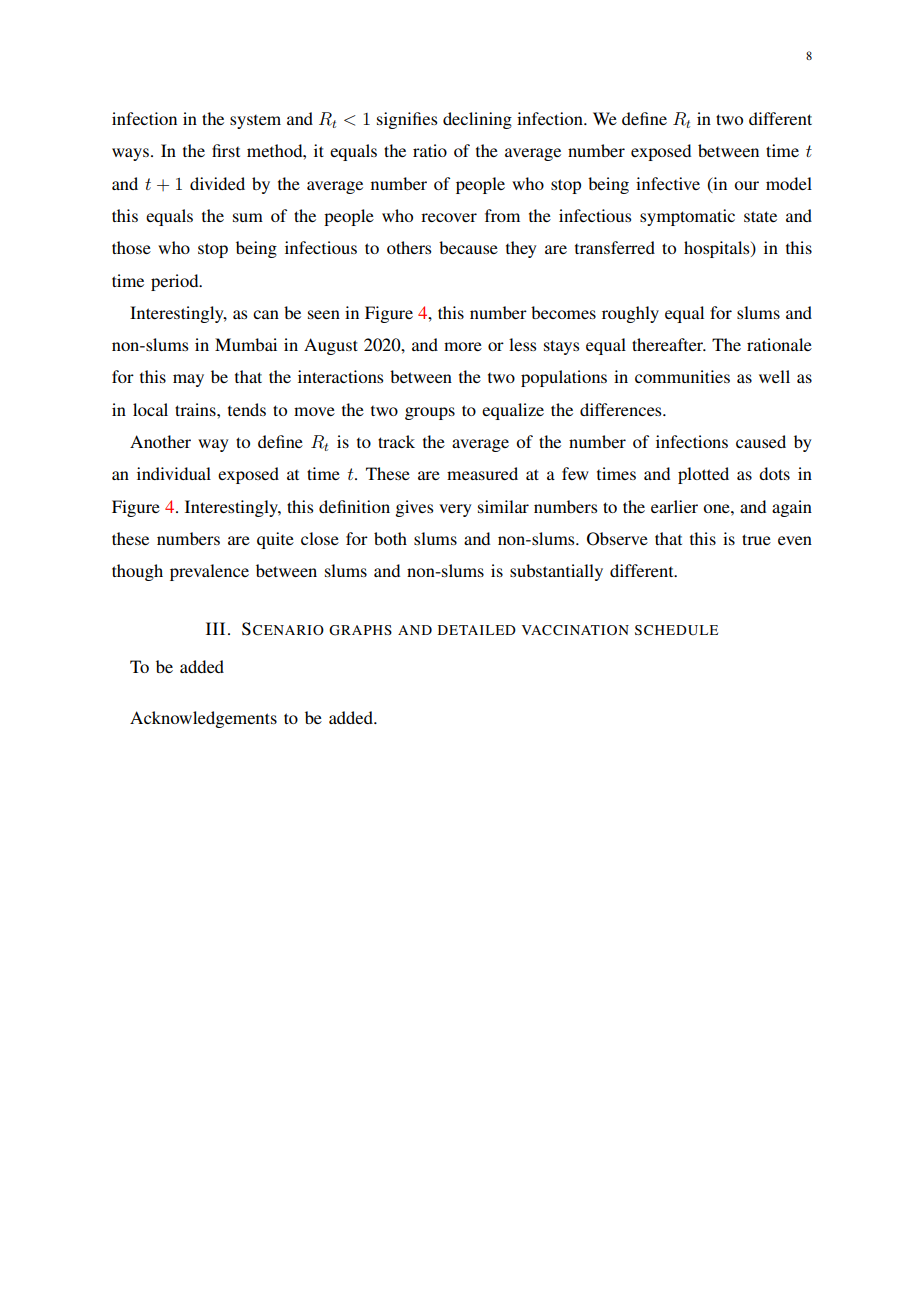 The image size is (924, 1308). I want to click on first, so click(226, 150).
